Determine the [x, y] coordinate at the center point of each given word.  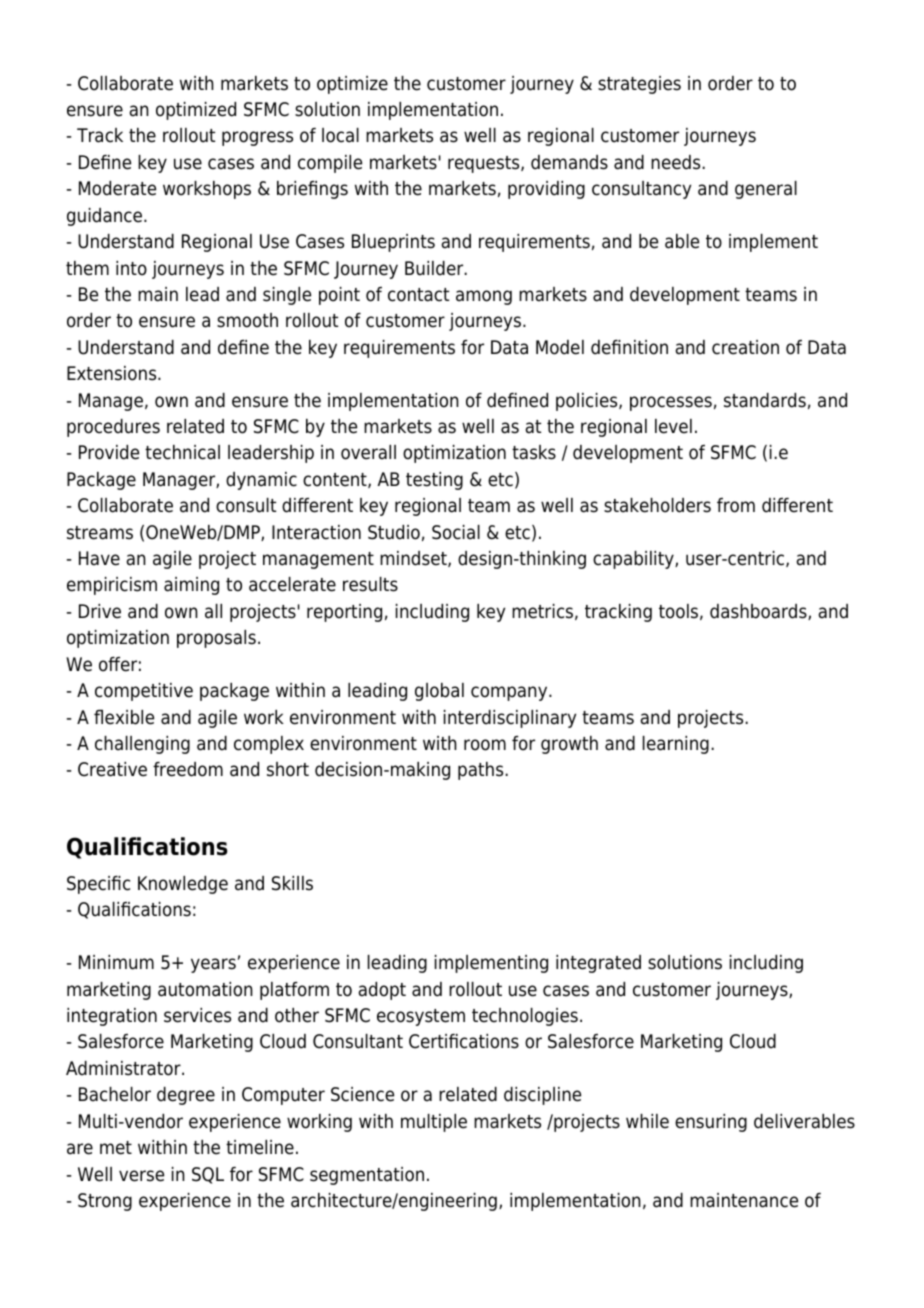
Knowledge [183, 885]
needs [677, 162]
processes [671, 403]
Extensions [113, 373]
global [439, 692]
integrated [598, 964]
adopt [382, 991]
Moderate [117, 188]
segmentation [367, 1176]
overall [368, 452]
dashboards [759, 612]
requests [485, 164]
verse [141, 1176]
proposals [216, 639]
